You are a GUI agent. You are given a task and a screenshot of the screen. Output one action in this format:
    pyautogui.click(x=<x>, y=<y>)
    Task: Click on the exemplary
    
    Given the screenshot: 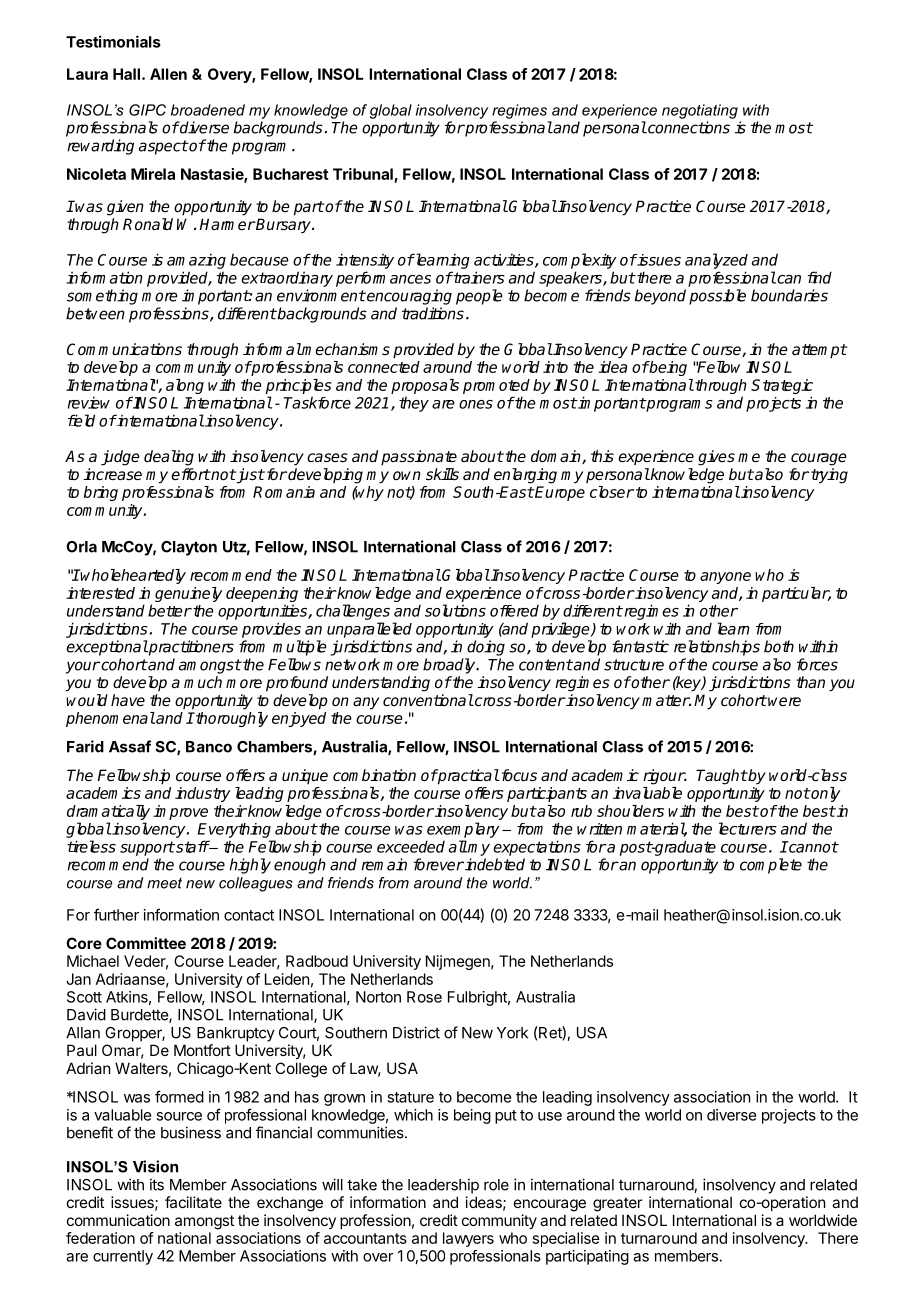 What is the action you would take?
    pyautogui.click(x=463, y=830)
